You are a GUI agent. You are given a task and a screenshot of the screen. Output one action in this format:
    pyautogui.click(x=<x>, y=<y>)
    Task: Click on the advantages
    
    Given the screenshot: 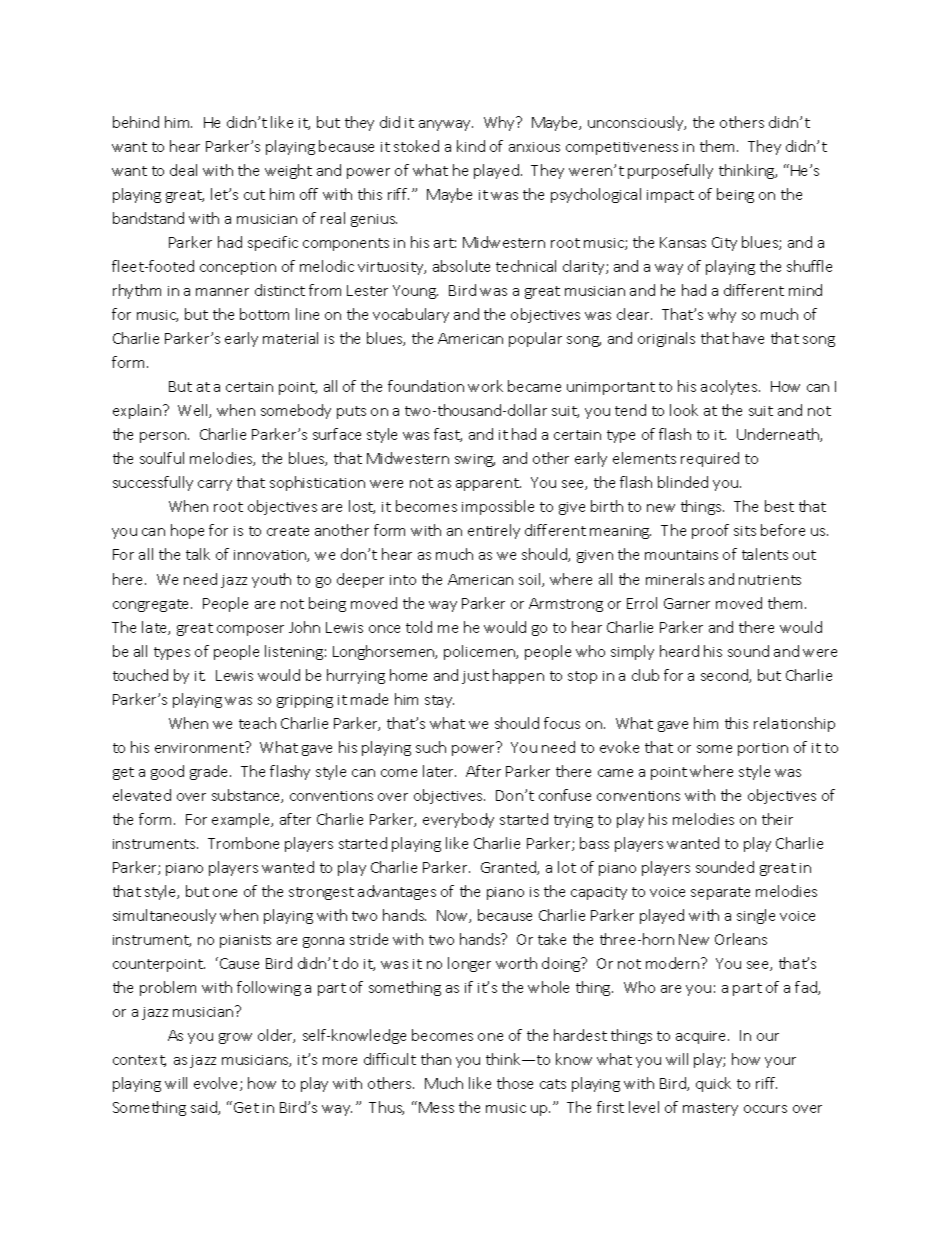 What is the action you would take?
    pyautogui.click(x=397, y=892)
